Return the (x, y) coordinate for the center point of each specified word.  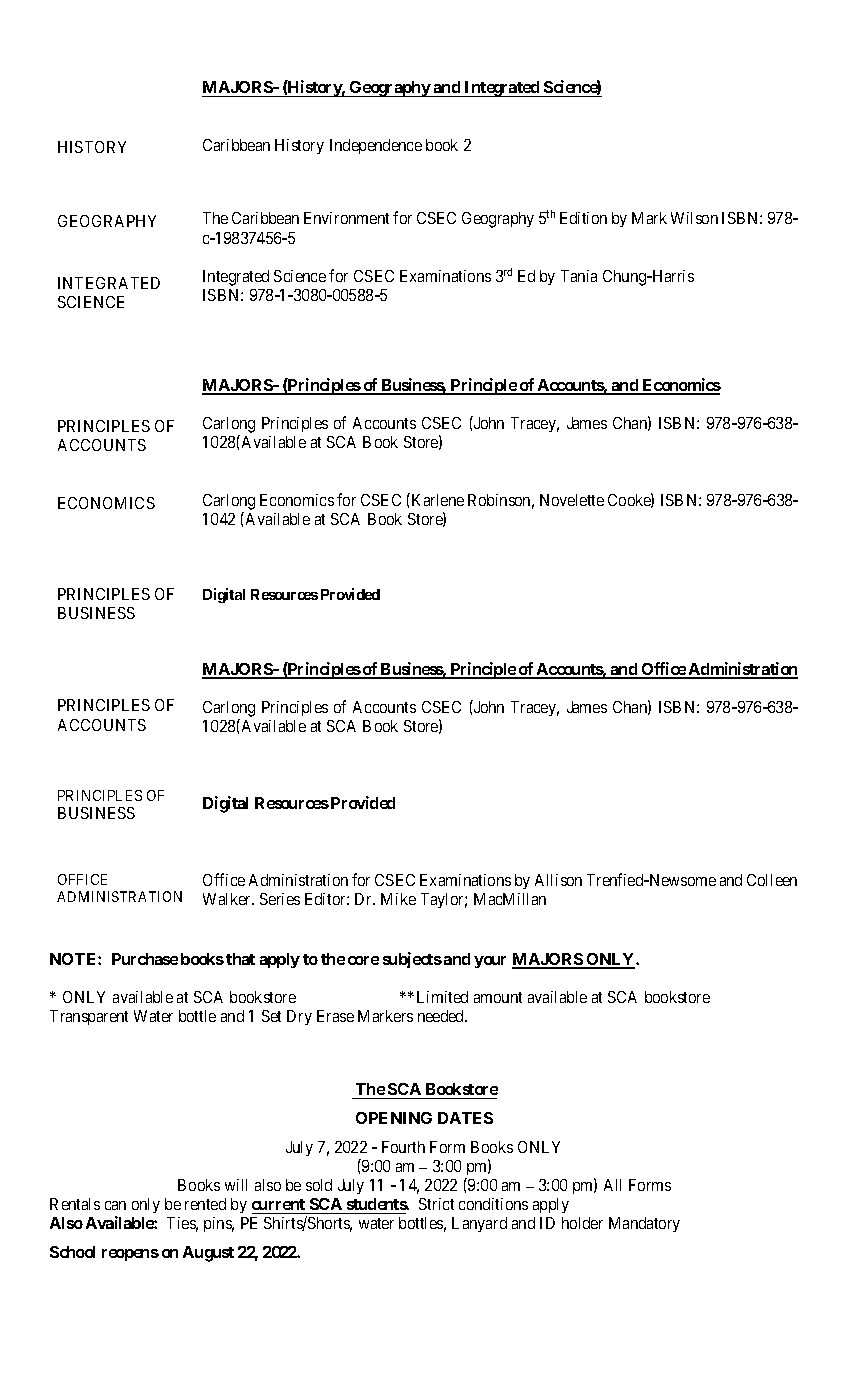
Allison (558, 880)
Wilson (694, 218)
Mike (398, 899)
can (115, 1205)
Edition (583, 218)
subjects (412, 960)
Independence (376, 146)
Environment (346, 218)
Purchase (145, 959)
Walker (228, 899)
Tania (579, 276)
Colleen (772, 880)
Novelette (572, 500)
